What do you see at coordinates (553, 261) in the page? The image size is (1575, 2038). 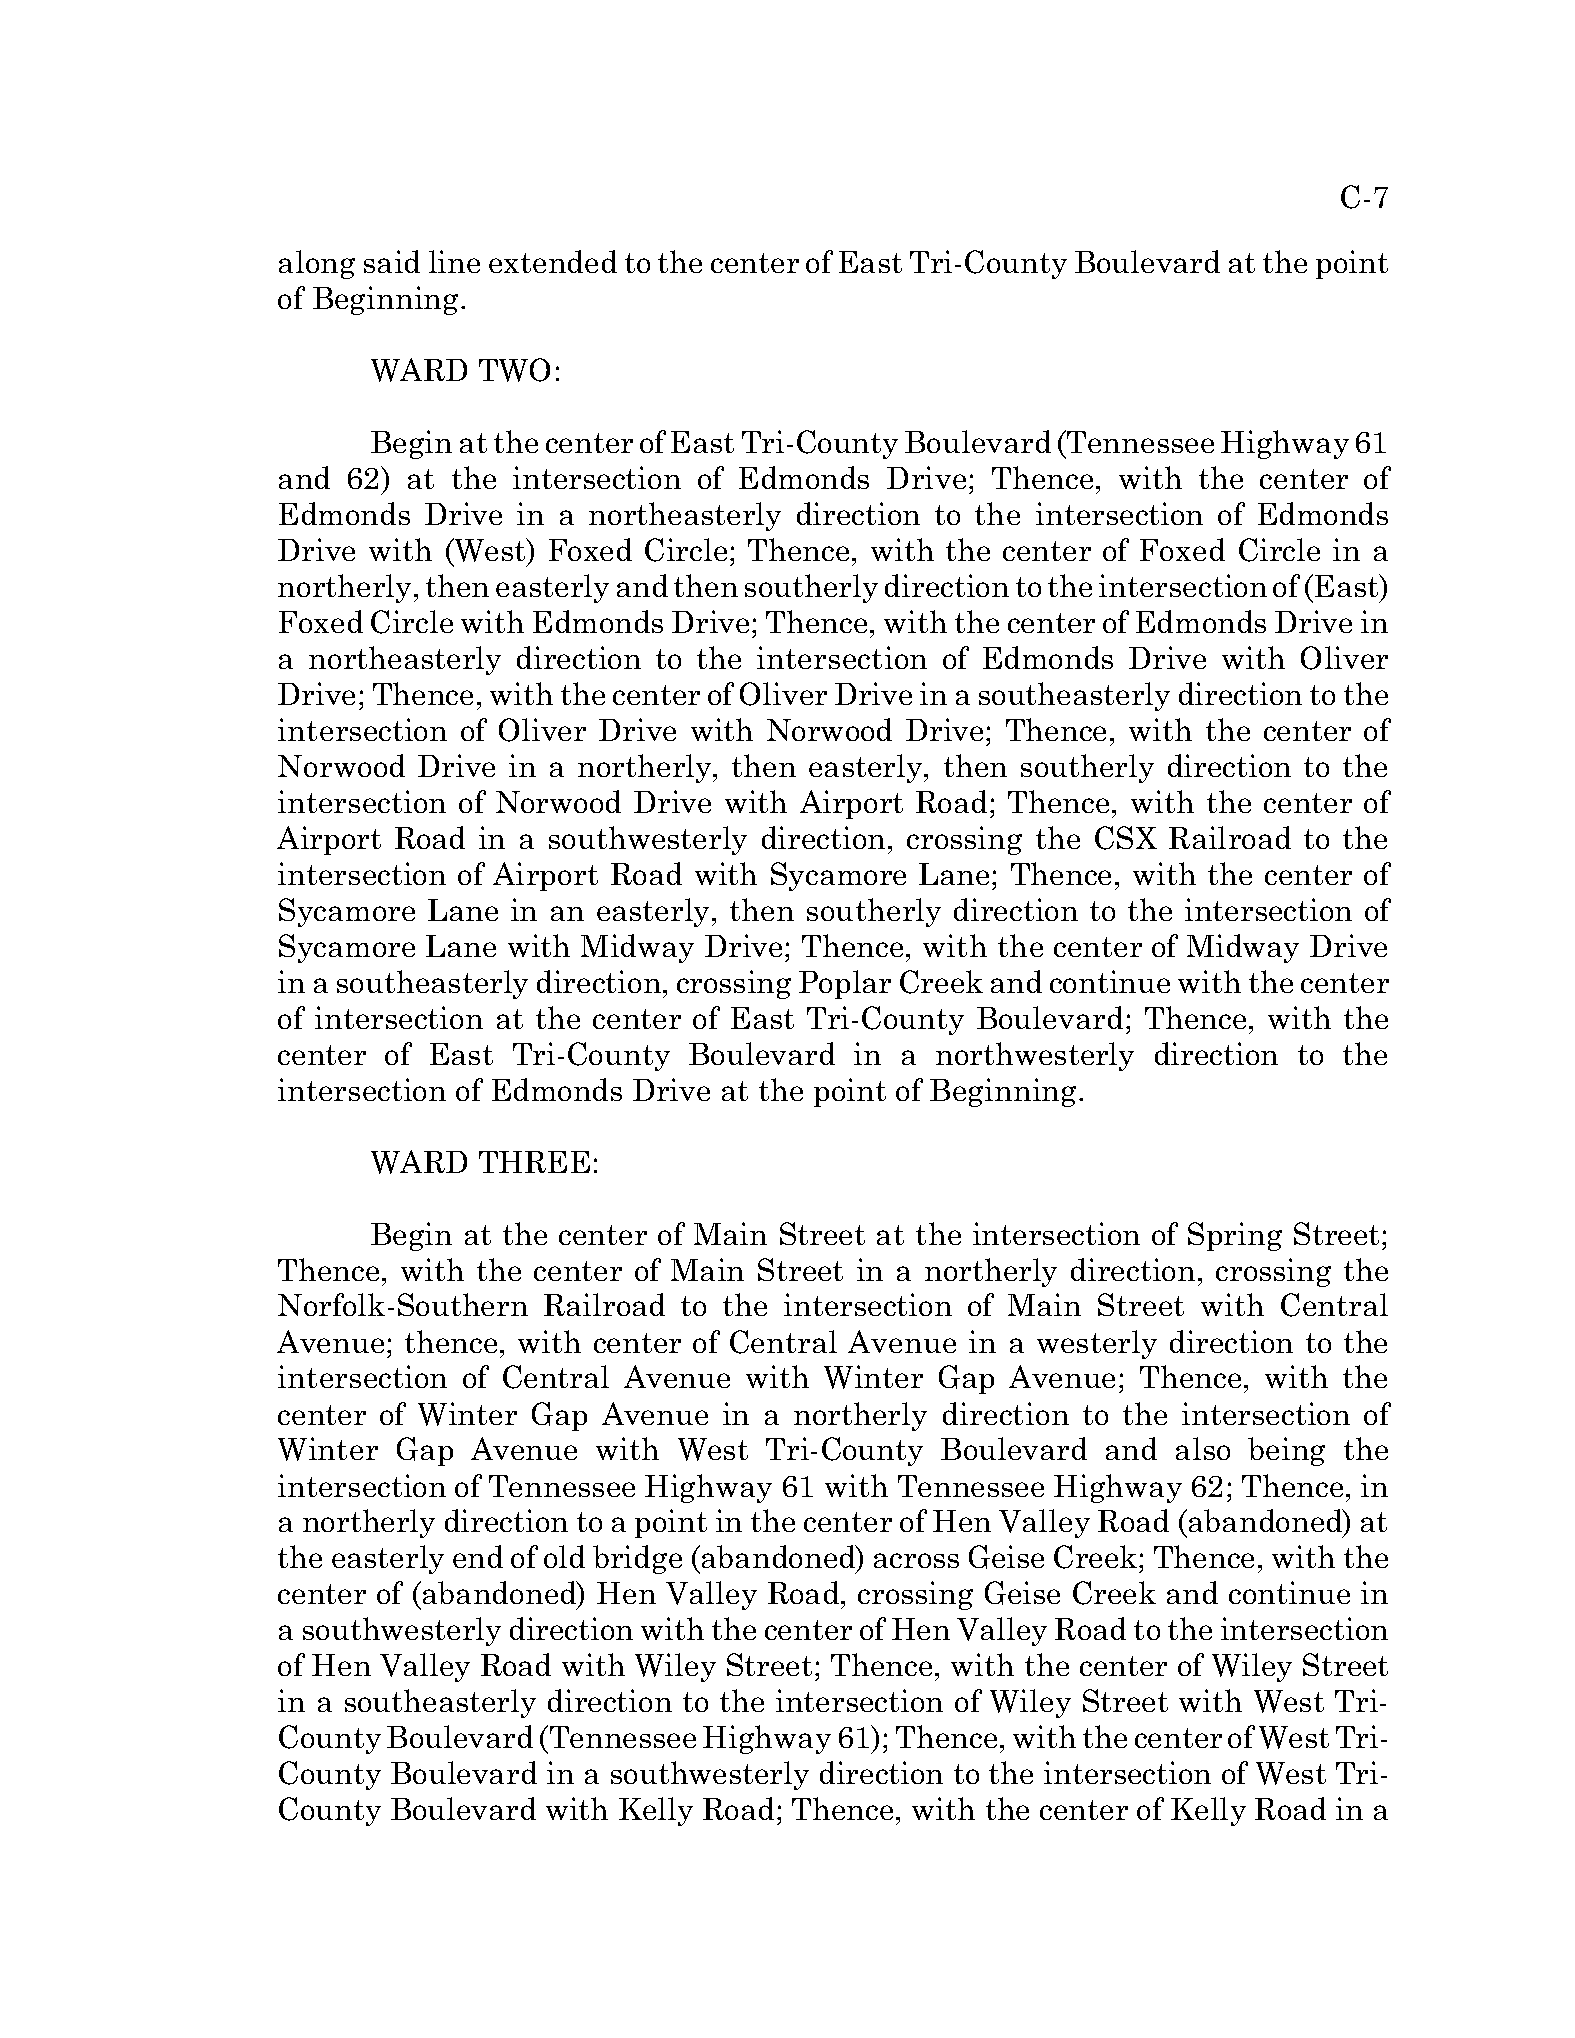 I see `extended` at bounding box center [553, 261].
